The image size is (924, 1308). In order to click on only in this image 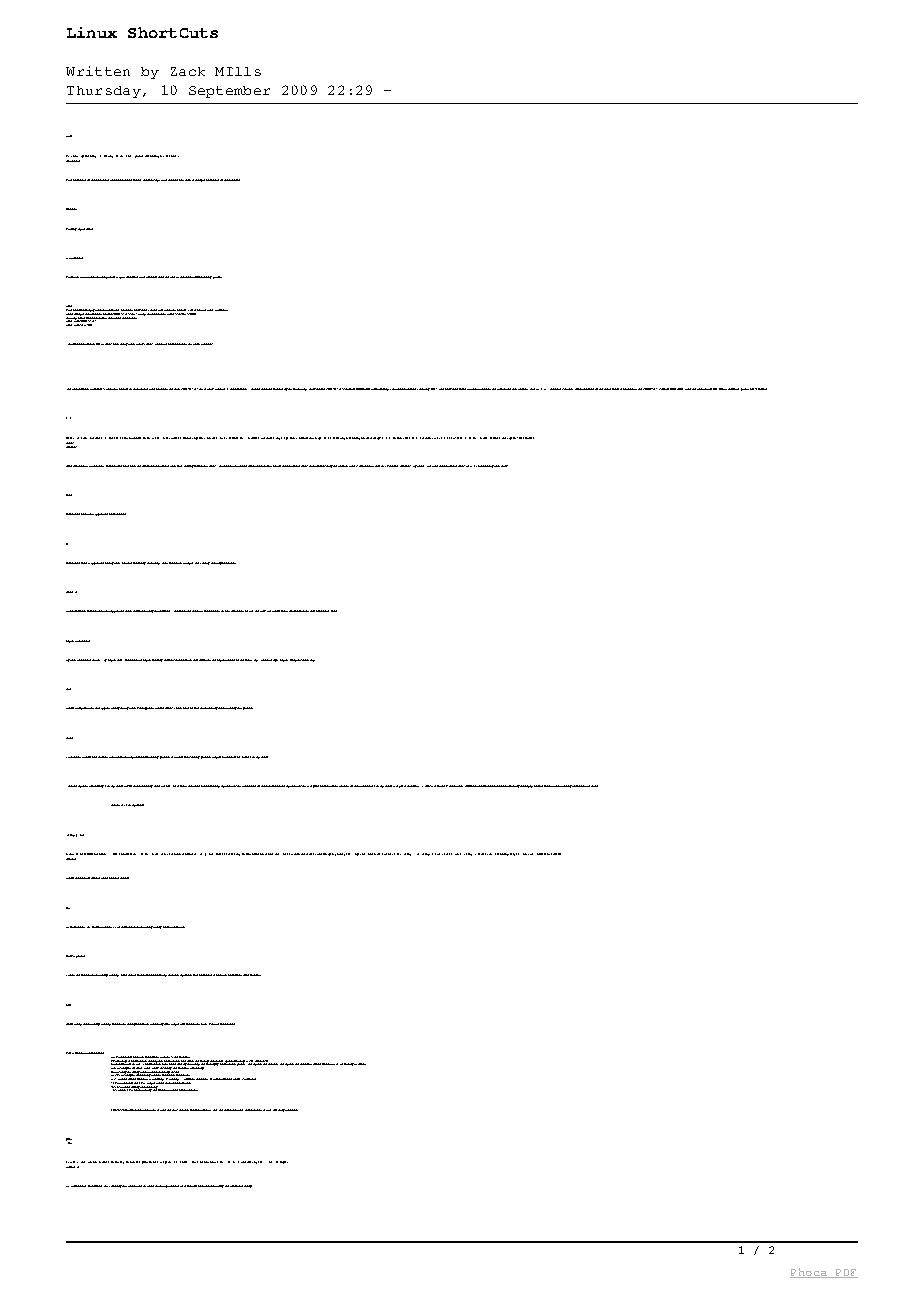, I will do `click(569, 786)`.
